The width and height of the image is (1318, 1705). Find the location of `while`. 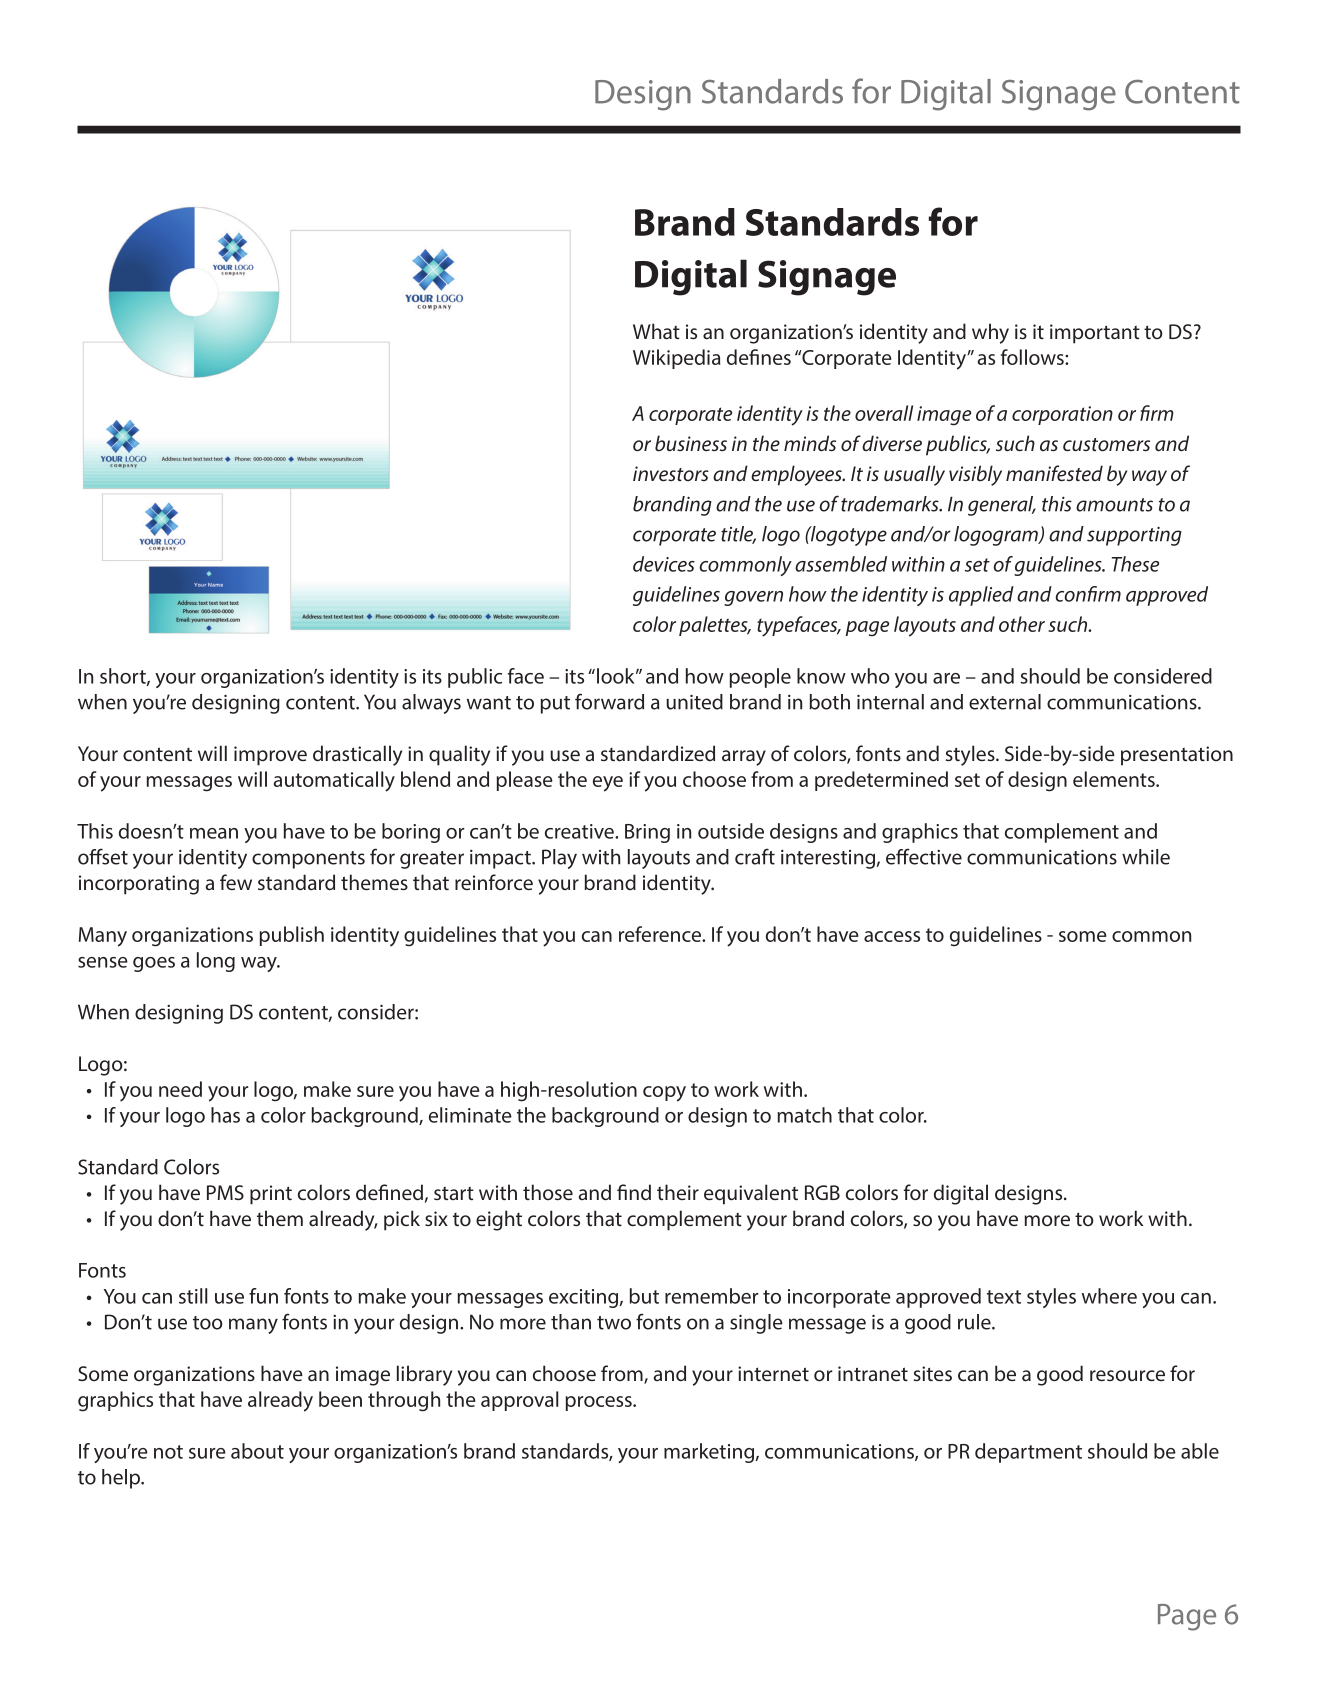

while is located at coordinates (1146, 857).
